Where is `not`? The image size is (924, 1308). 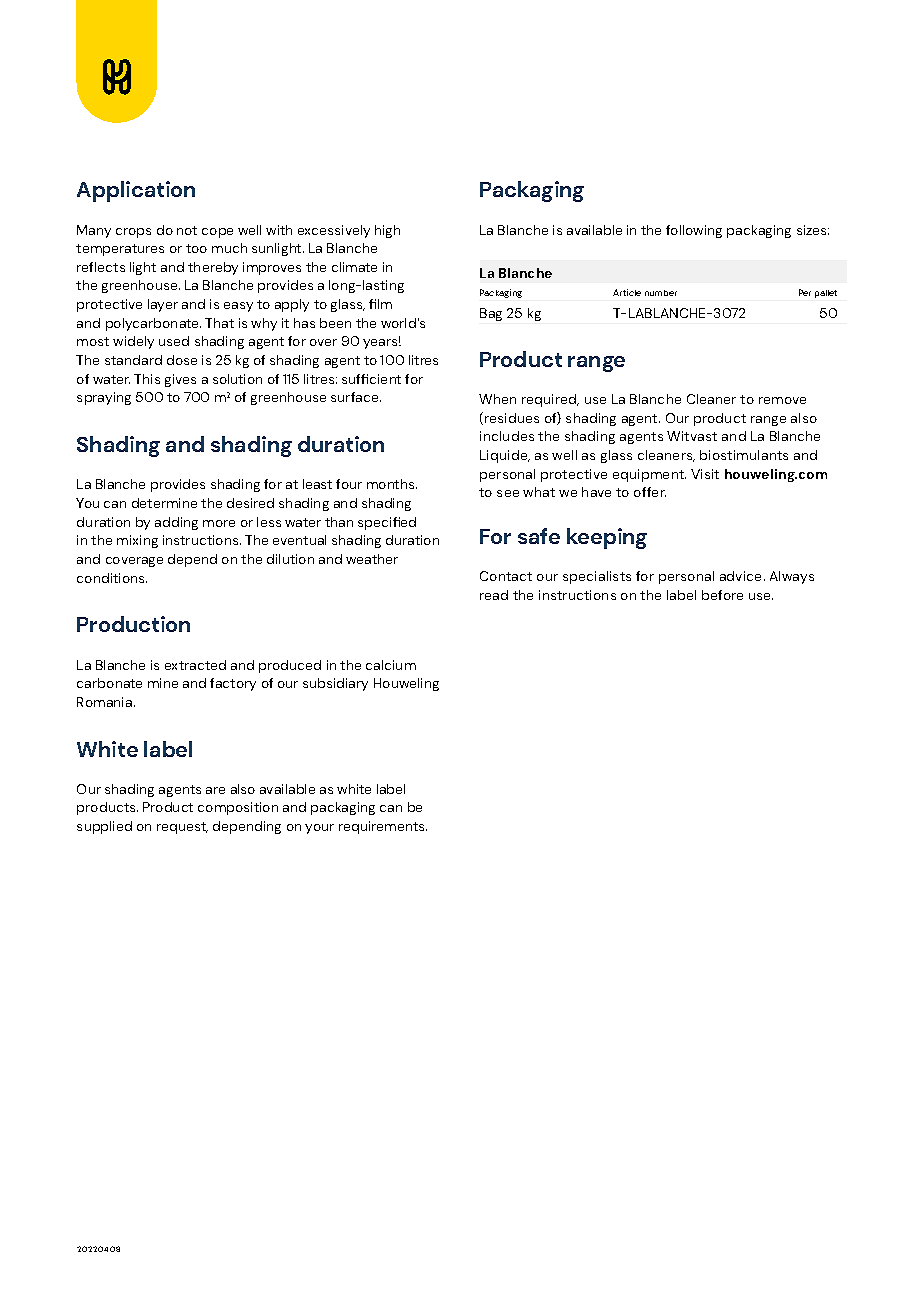
not is located at coordinates (187, 230).
